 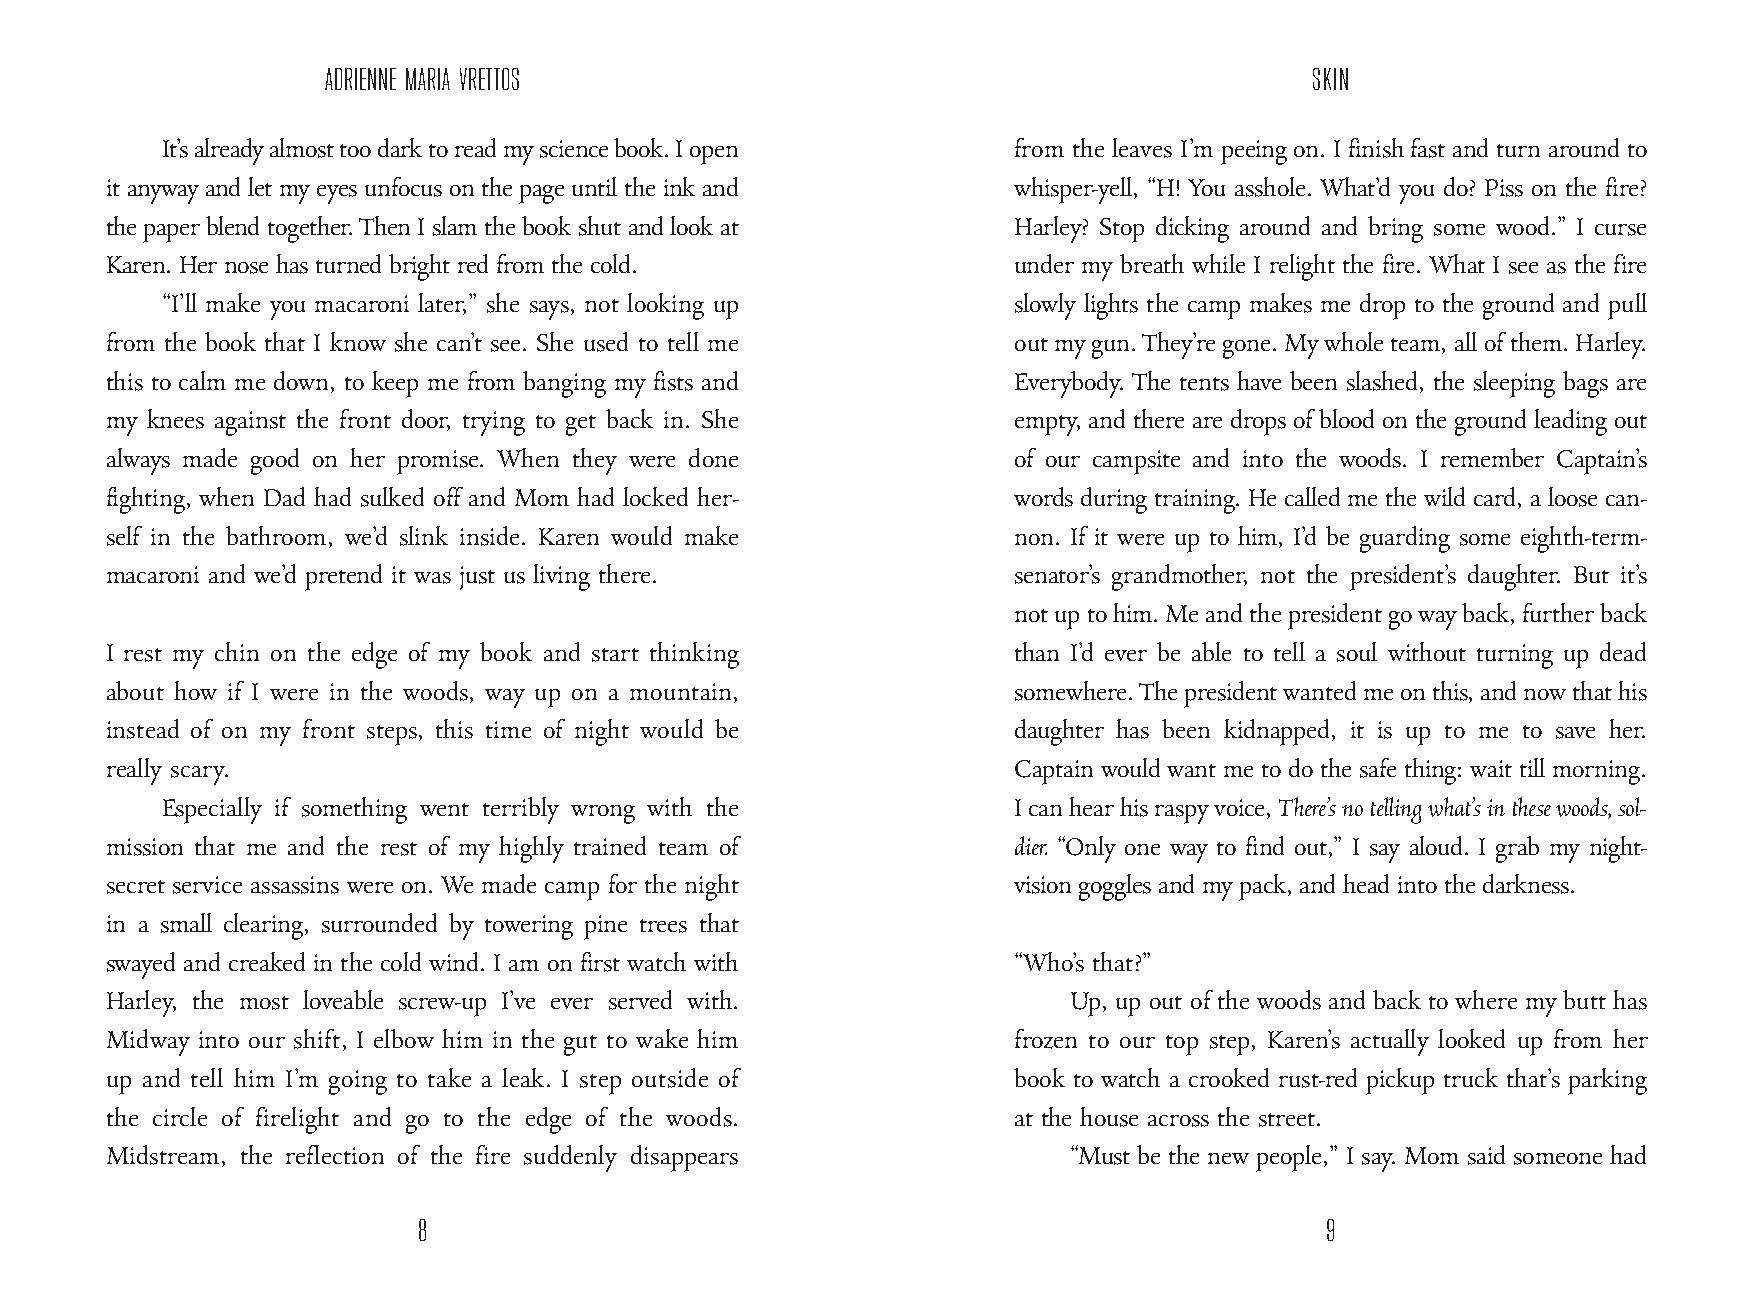 What do you see at coordinates (335, 1154) in the page?
I see `reflection` at bounding box center [335, 1154].
